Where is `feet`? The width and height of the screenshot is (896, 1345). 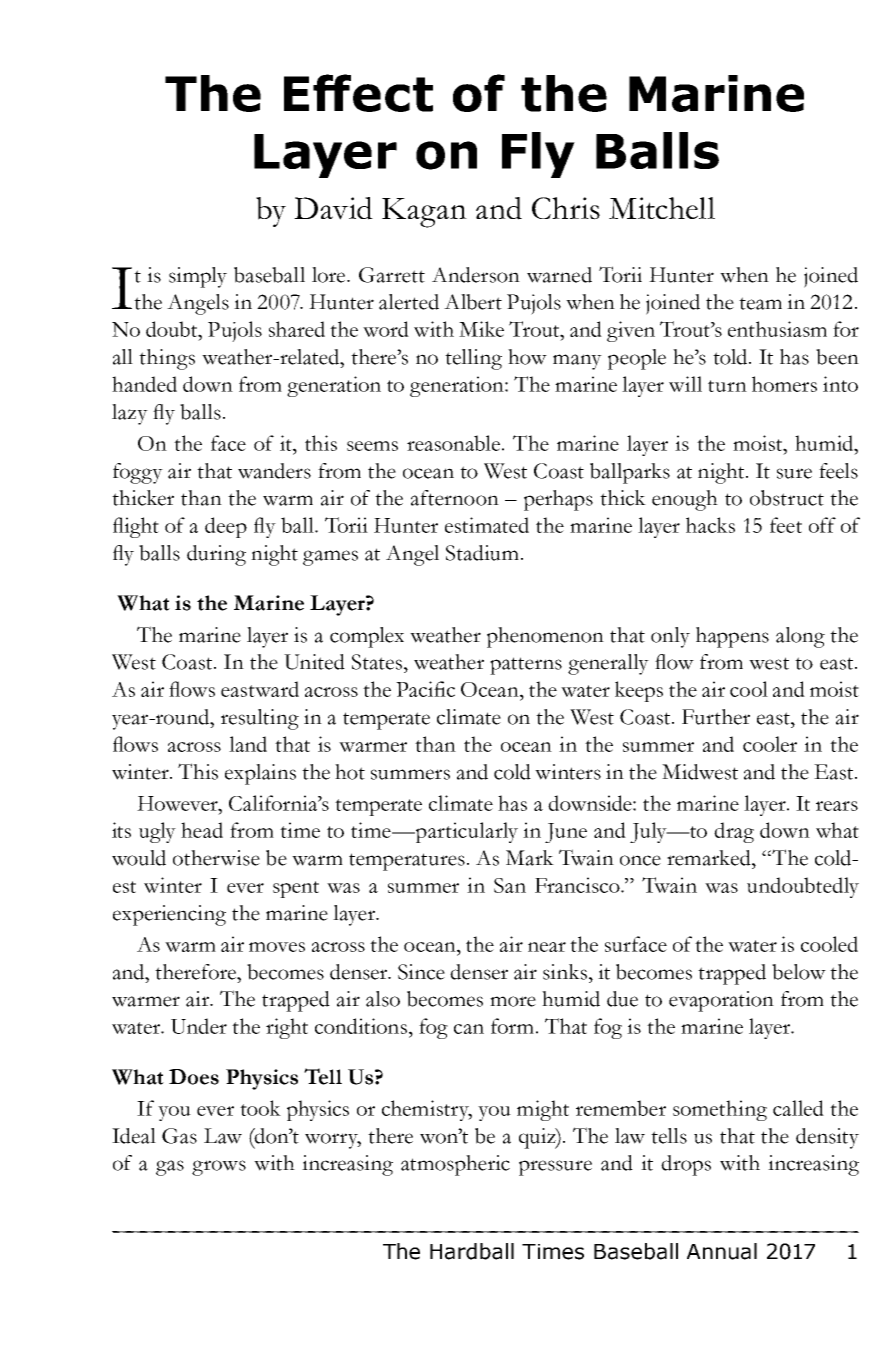
feet is located at coordinates (786, 525).
